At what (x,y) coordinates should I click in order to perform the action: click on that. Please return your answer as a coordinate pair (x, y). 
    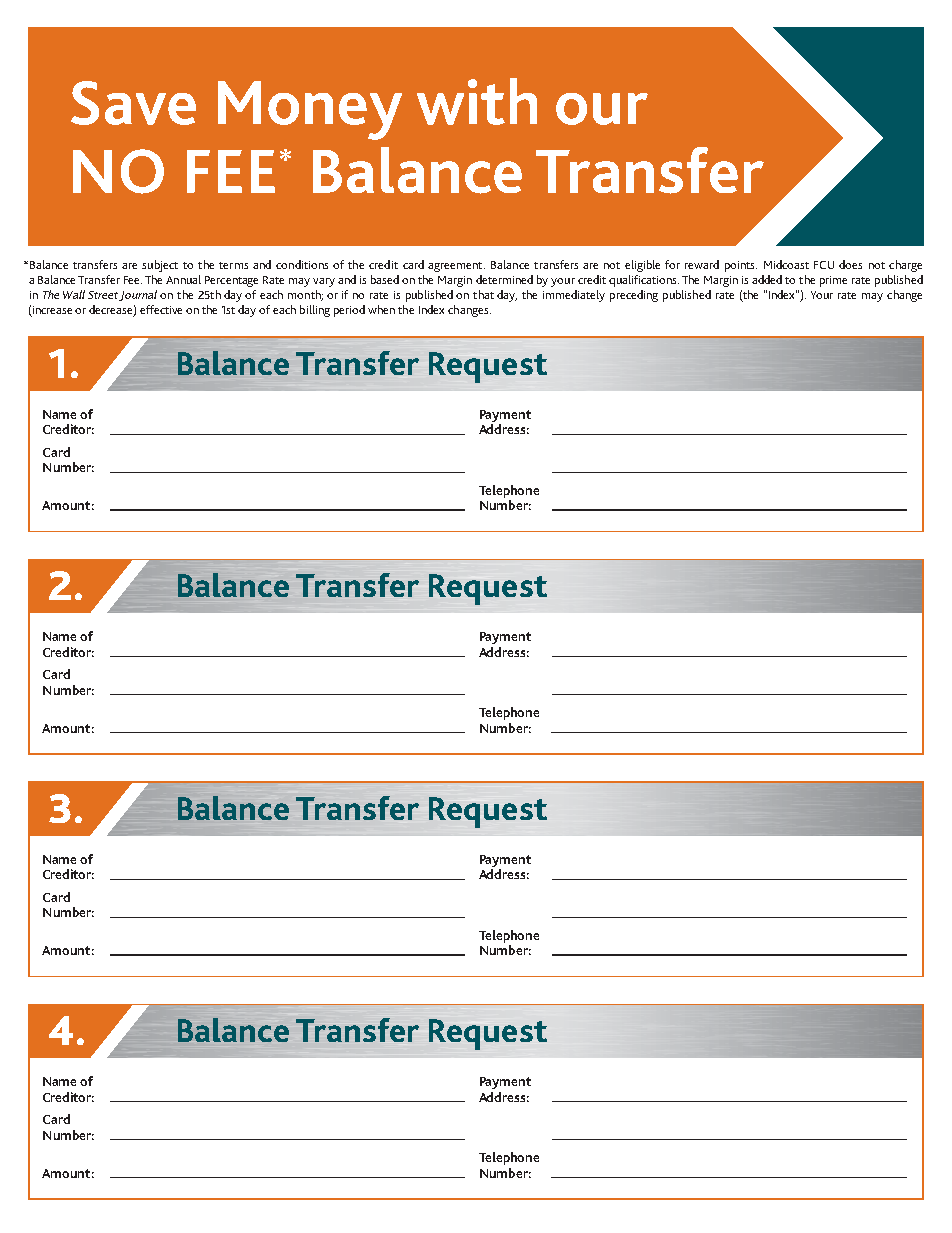
    Looking at the image, I should click on (483, 294).
